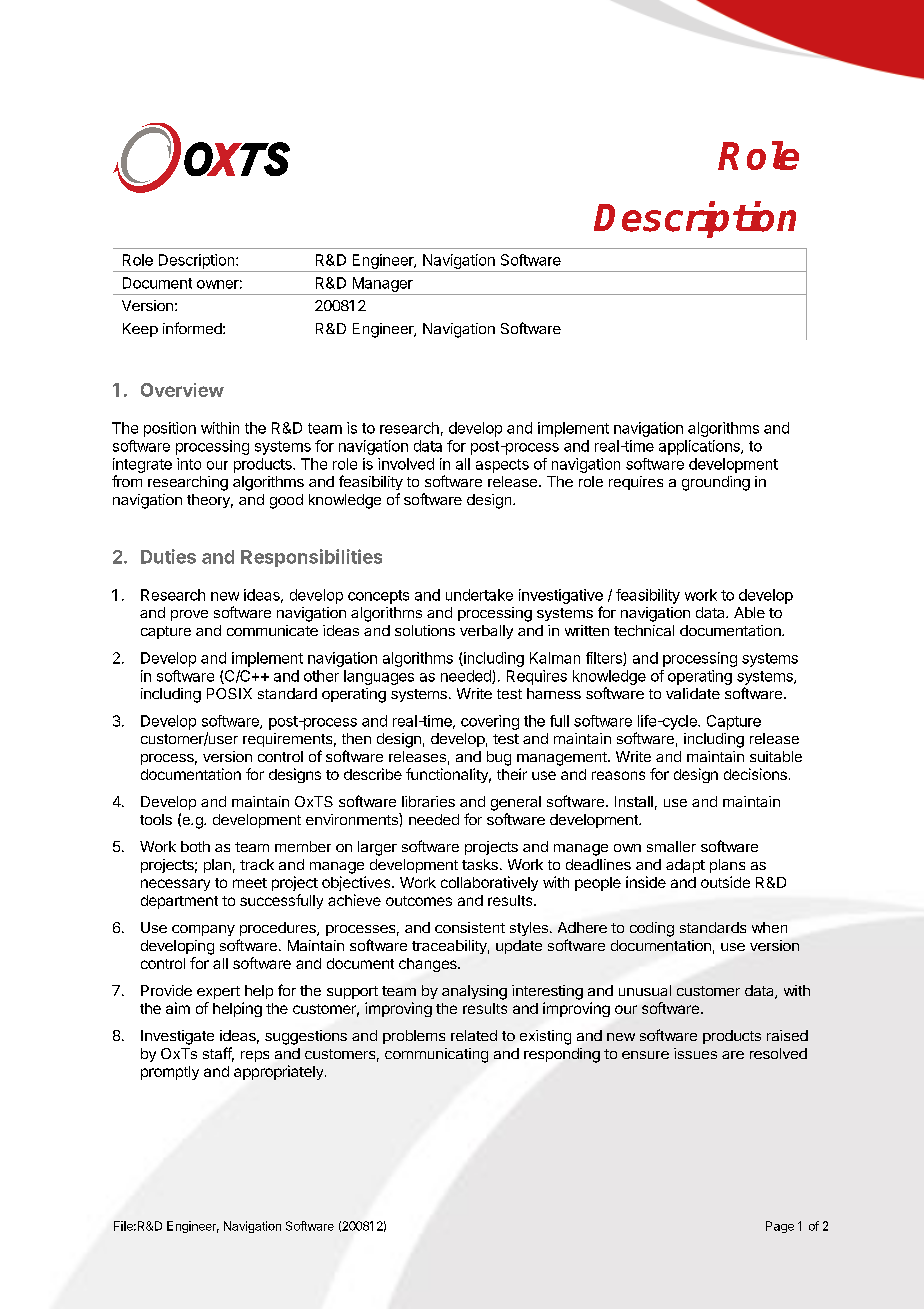 This document has height=1309, width=924. Describe the element at coordinates (780, 1227) in the document. I see `Page` at that location.
